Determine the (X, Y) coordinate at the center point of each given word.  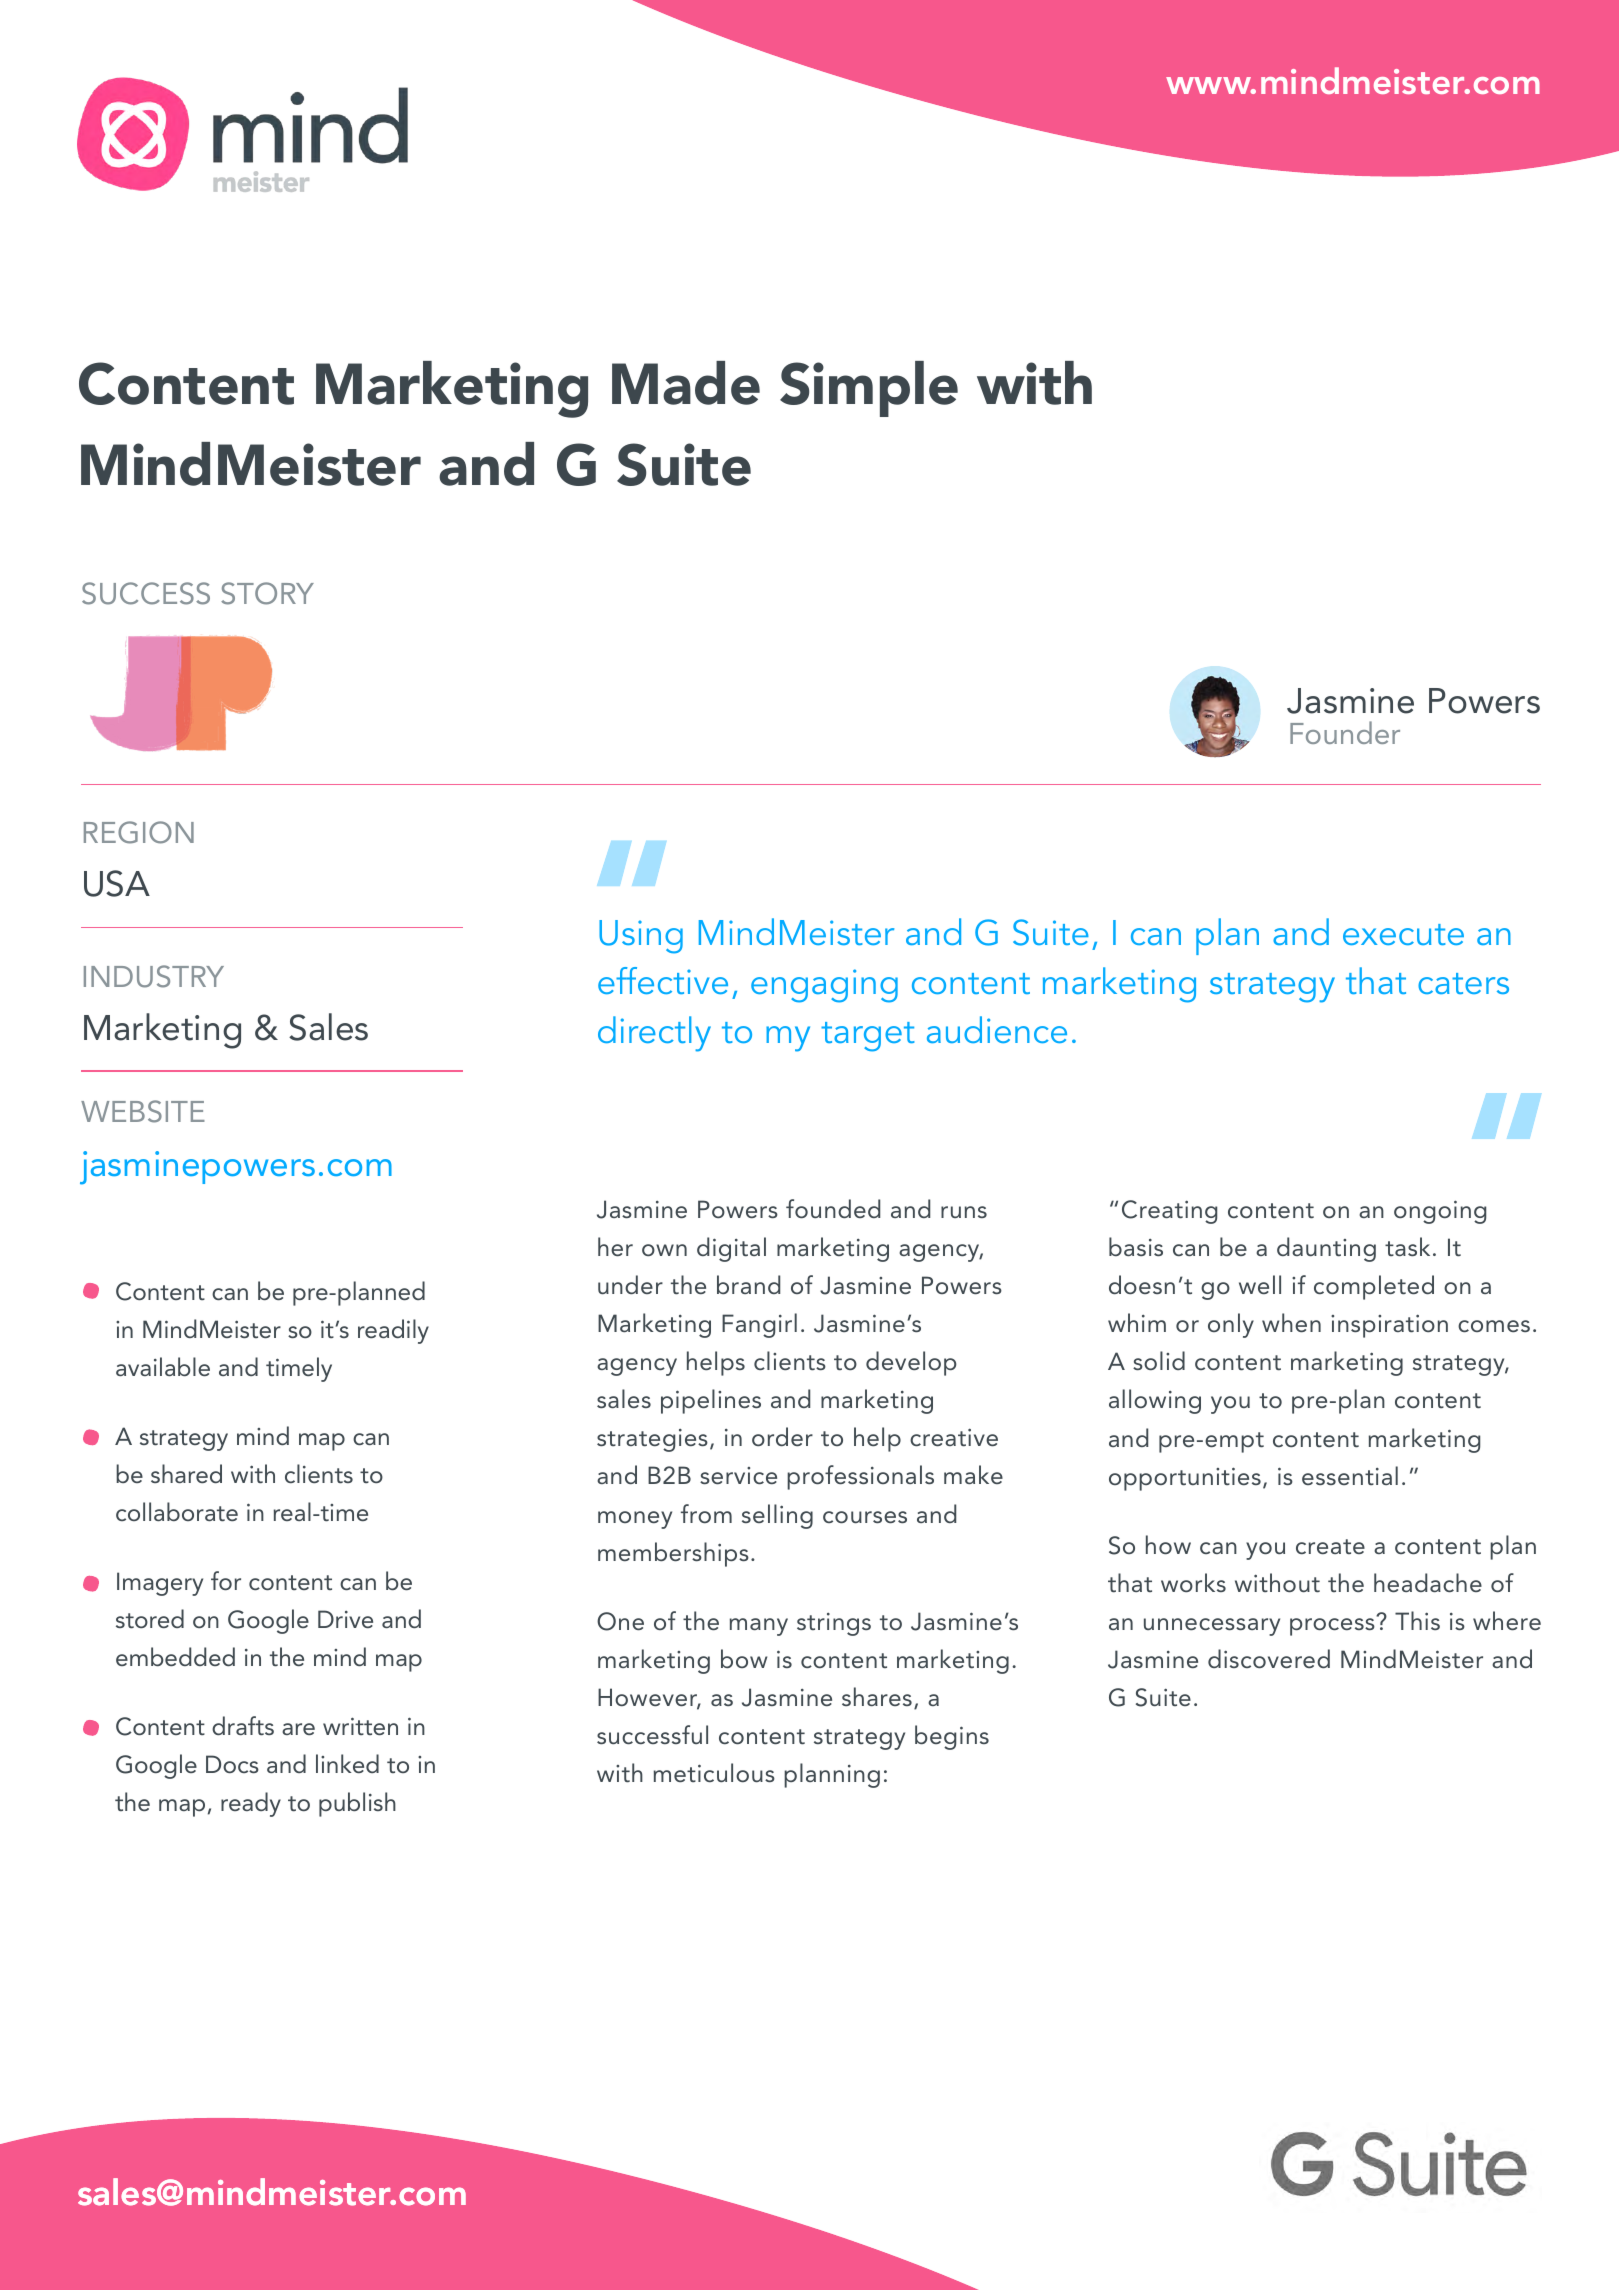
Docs (232, 1764)
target (867, 1037)
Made (686, 383)
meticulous (714, 1772)
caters (1463, 983)
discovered (1269, 1658)
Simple (869, 389)
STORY (267, 593)
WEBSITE (143, 1111)
